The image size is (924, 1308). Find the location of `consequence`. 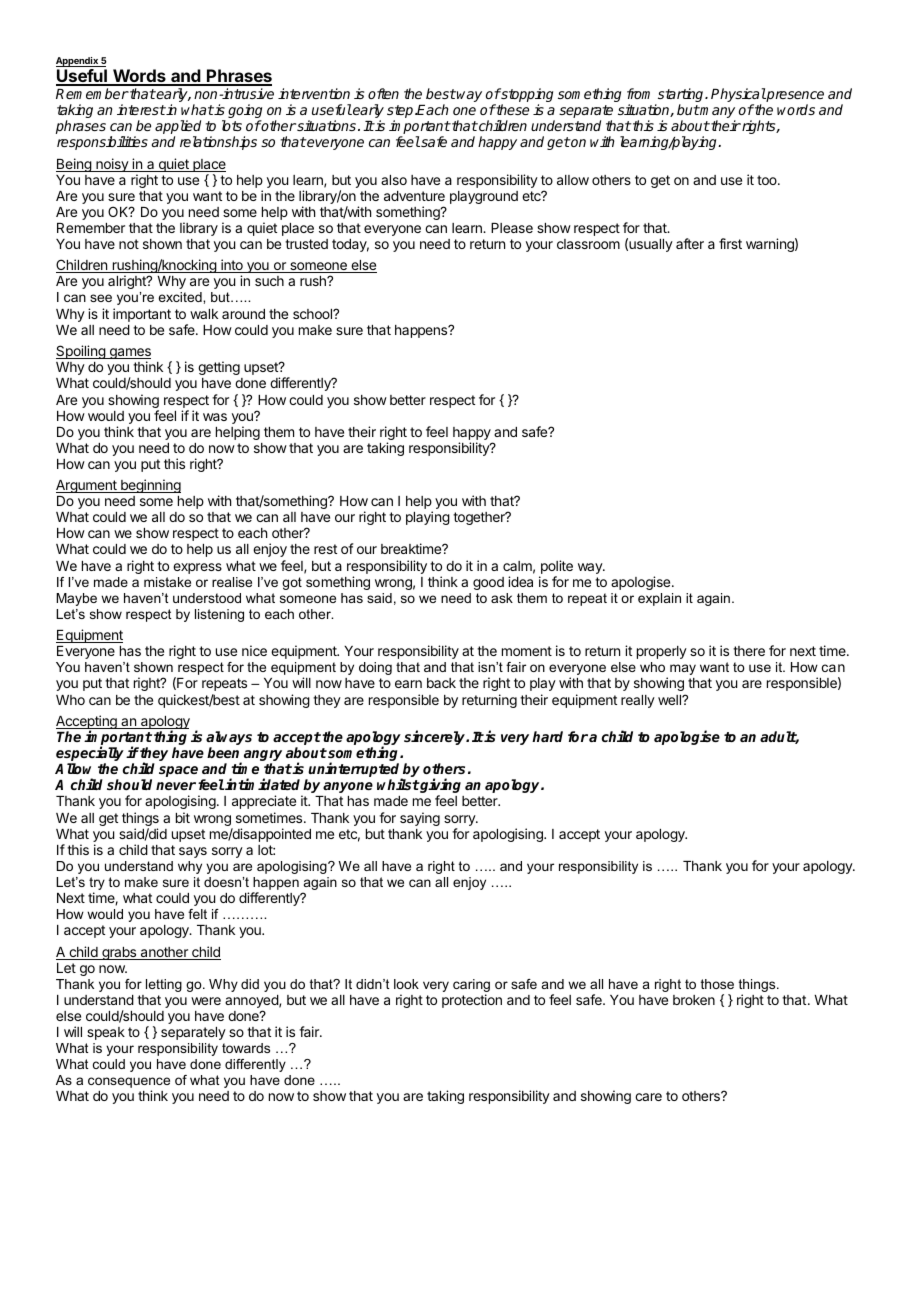

consequence is located at coordinates (129, 1084).
